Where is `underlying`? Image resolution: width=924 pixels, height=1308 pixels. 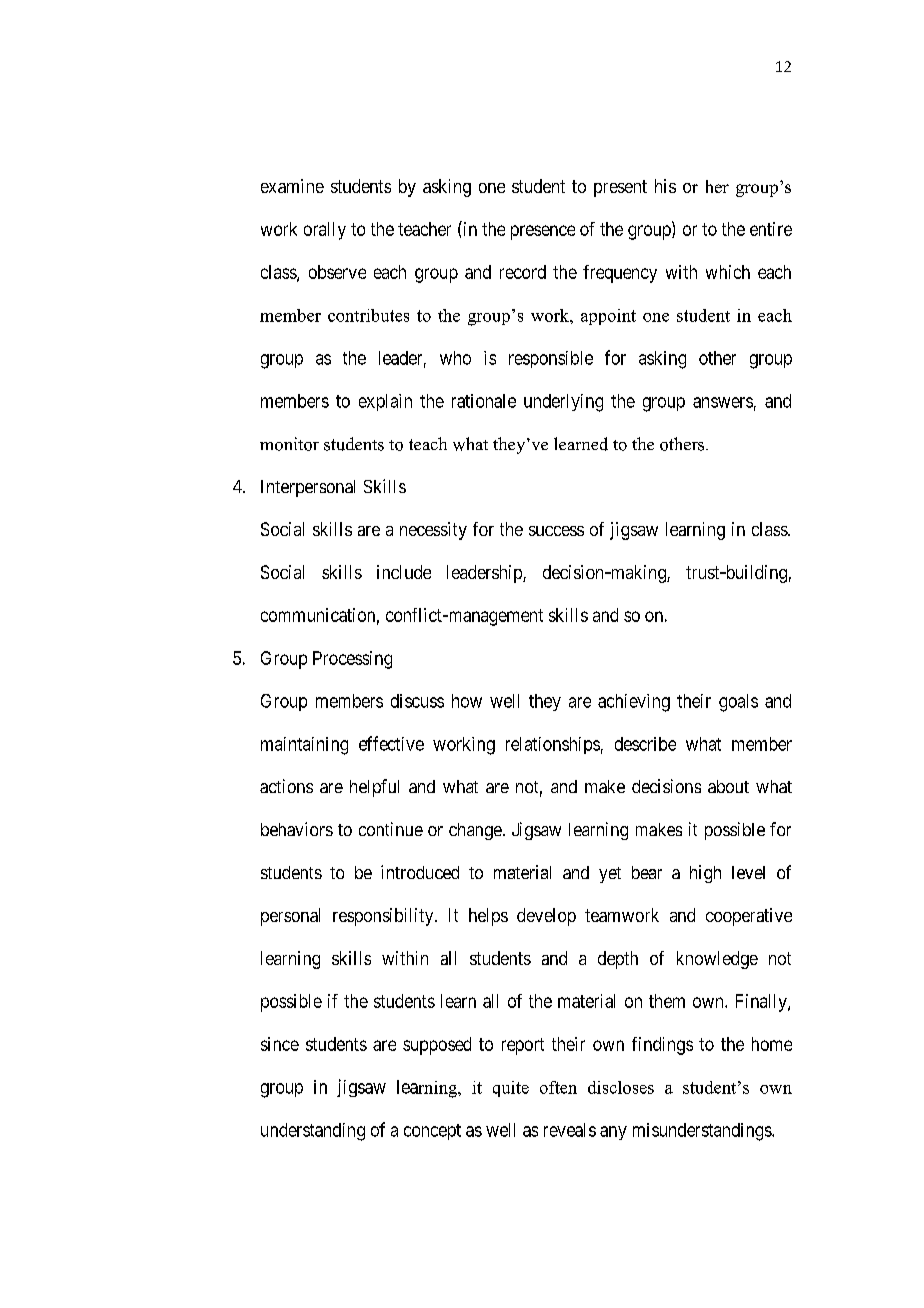 underlying is located at coordinates (563, 403).
